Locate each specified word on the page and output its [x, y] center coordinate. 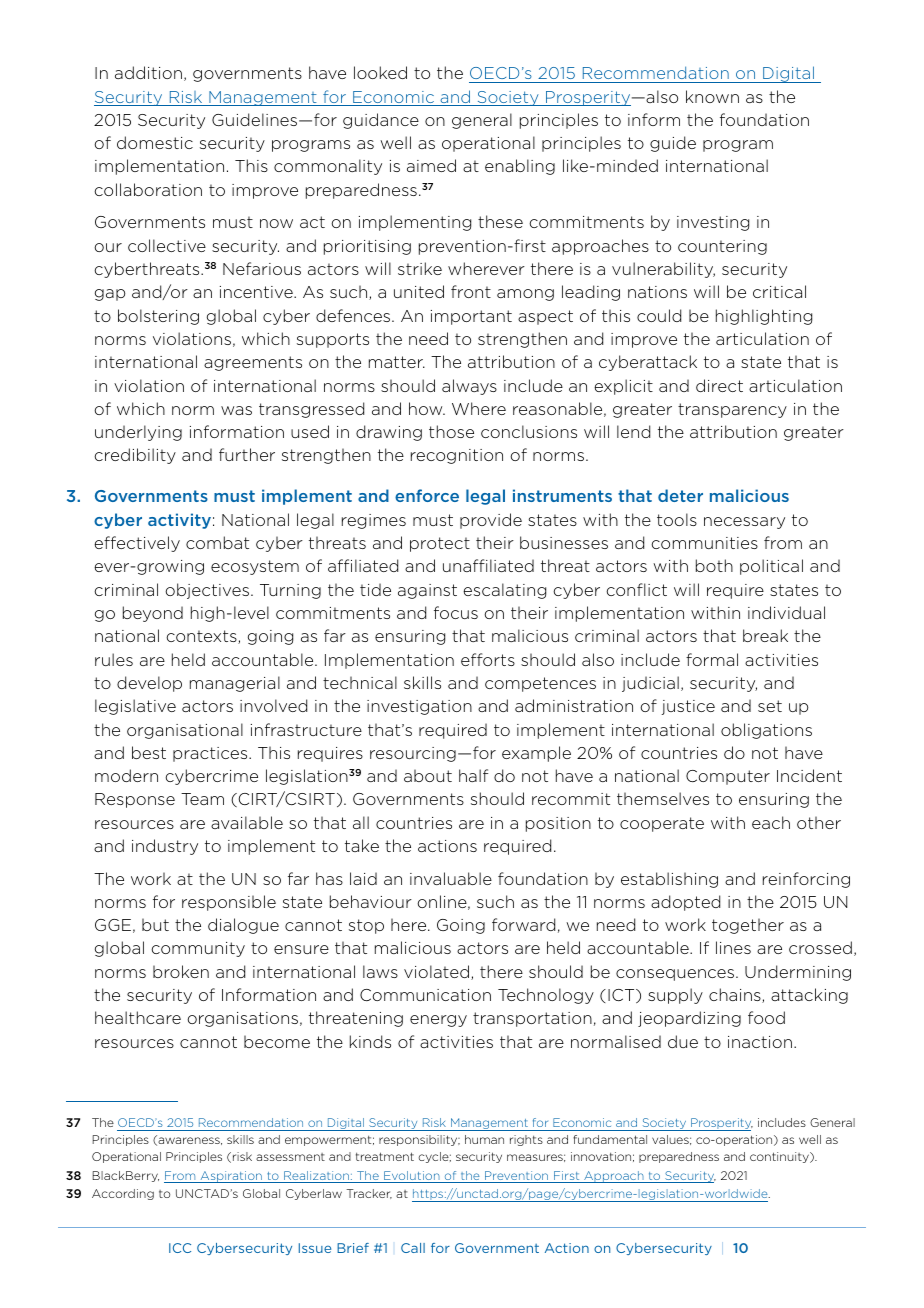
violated [436, 971]
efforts [488, 659]
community [198, 949]
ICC [180, 1248]
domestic [155, 142]
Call [413, 1248]
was [236, 410]
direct [719, 385]
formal [712, 659]
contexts [202, 637]
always [469, 387]
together [748, 926]
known [712, 96]
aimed [431, 165]
